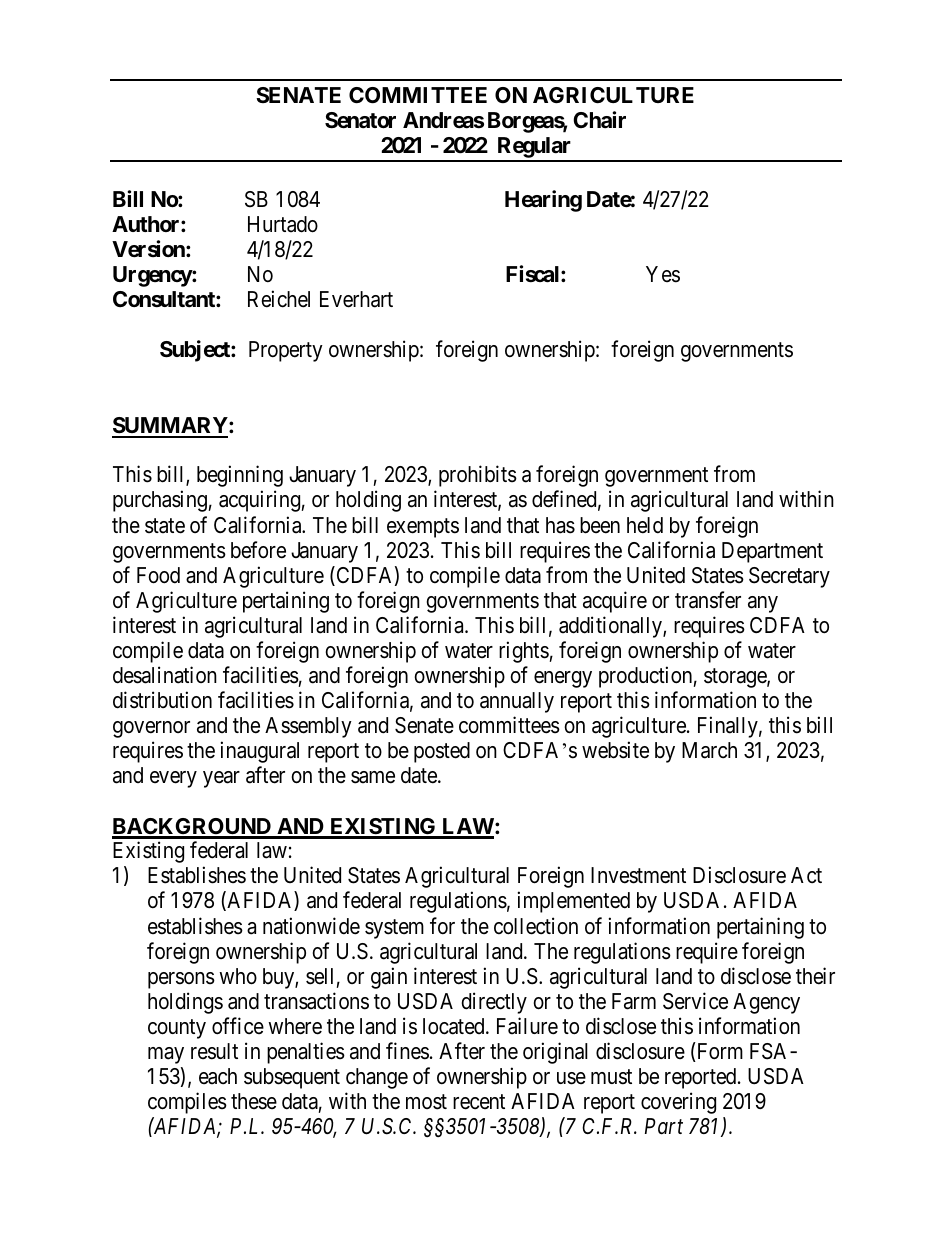  What do you see at coordinates (221, 779) in the image?
I see `year` at bounding box center [221, 779].
